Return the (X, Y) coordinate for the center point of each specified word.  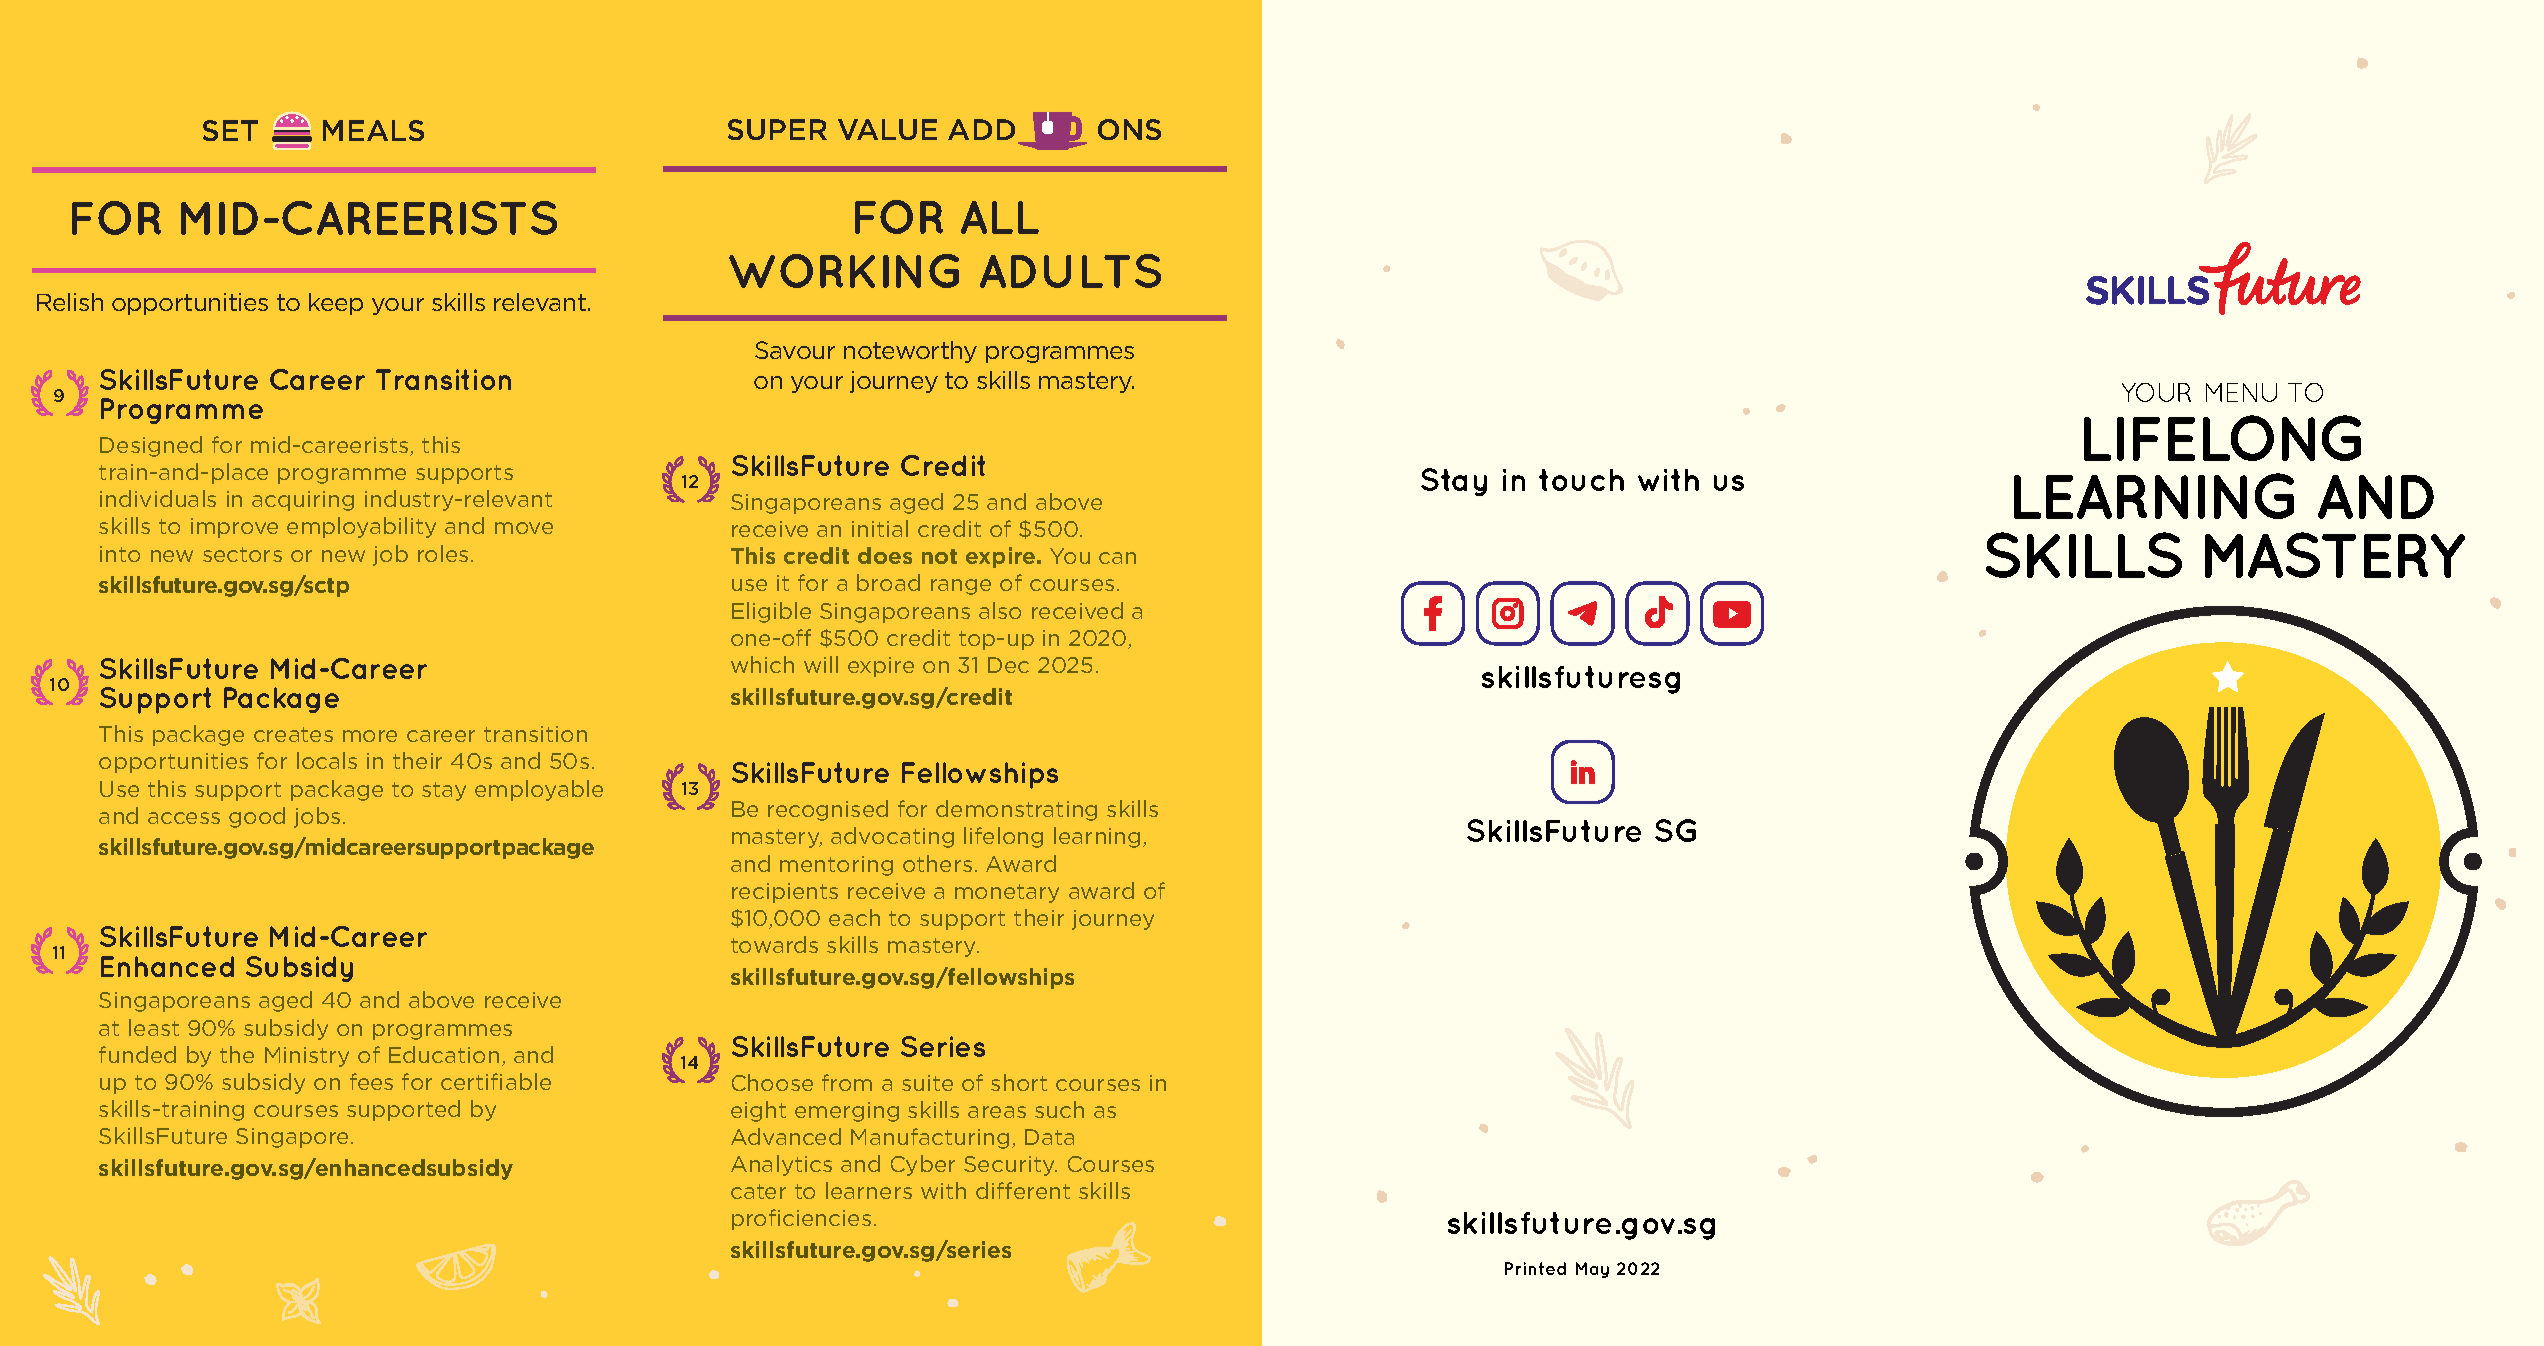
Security (1010, 1166)
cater (758, 1191)
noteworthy (910, 352)
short (1019, 1082)
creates (293, 734)
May (1592, 1270)
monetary (1007, 893)
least (154, 1027)
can (1117, 558)
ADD (981, 129)
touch (1581, 480)
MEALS (373, 130)
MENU (2241, 392)
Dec (1008, 665)
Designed (151, 446)
